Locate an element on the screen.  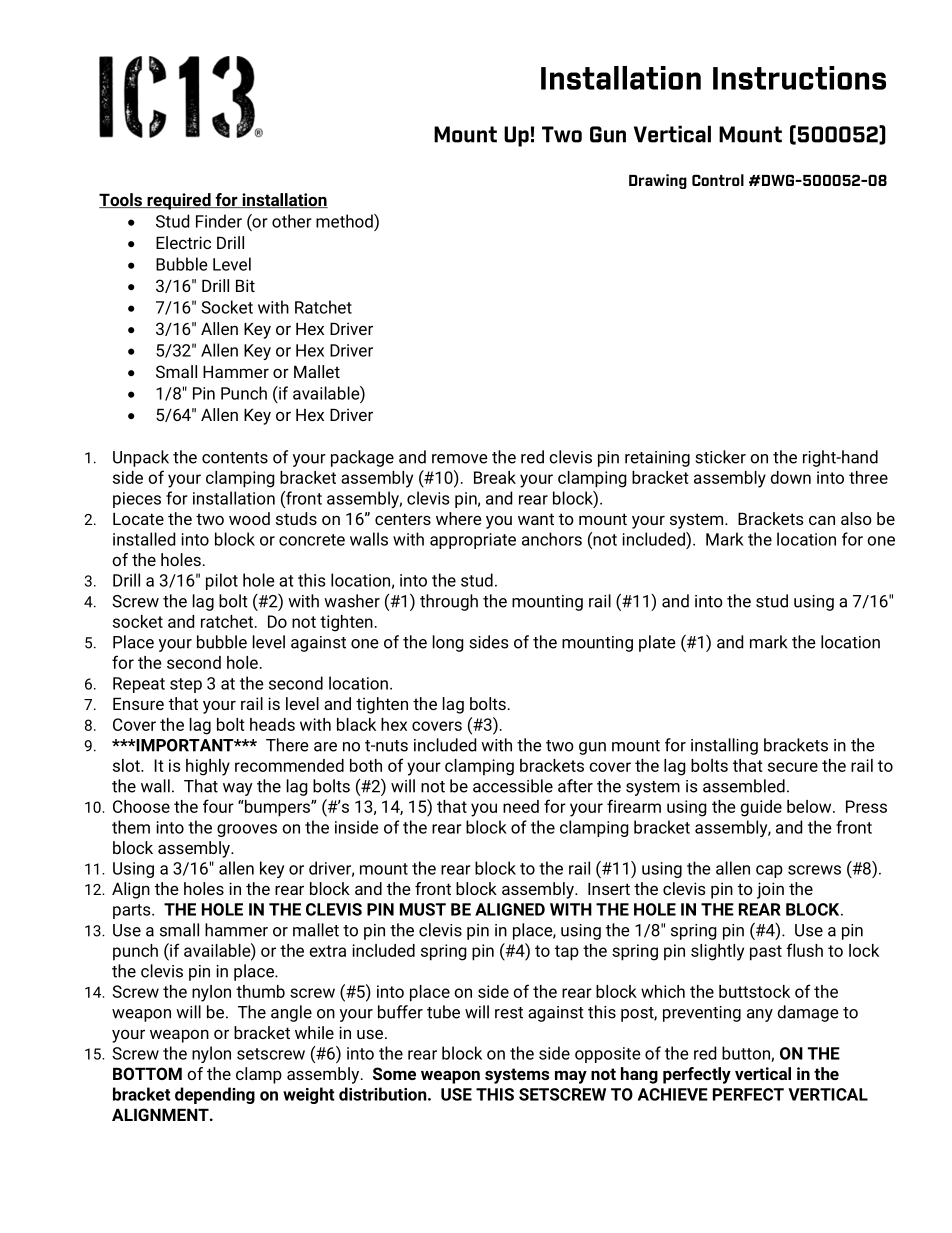
four is located at coordinates (218, 806).
